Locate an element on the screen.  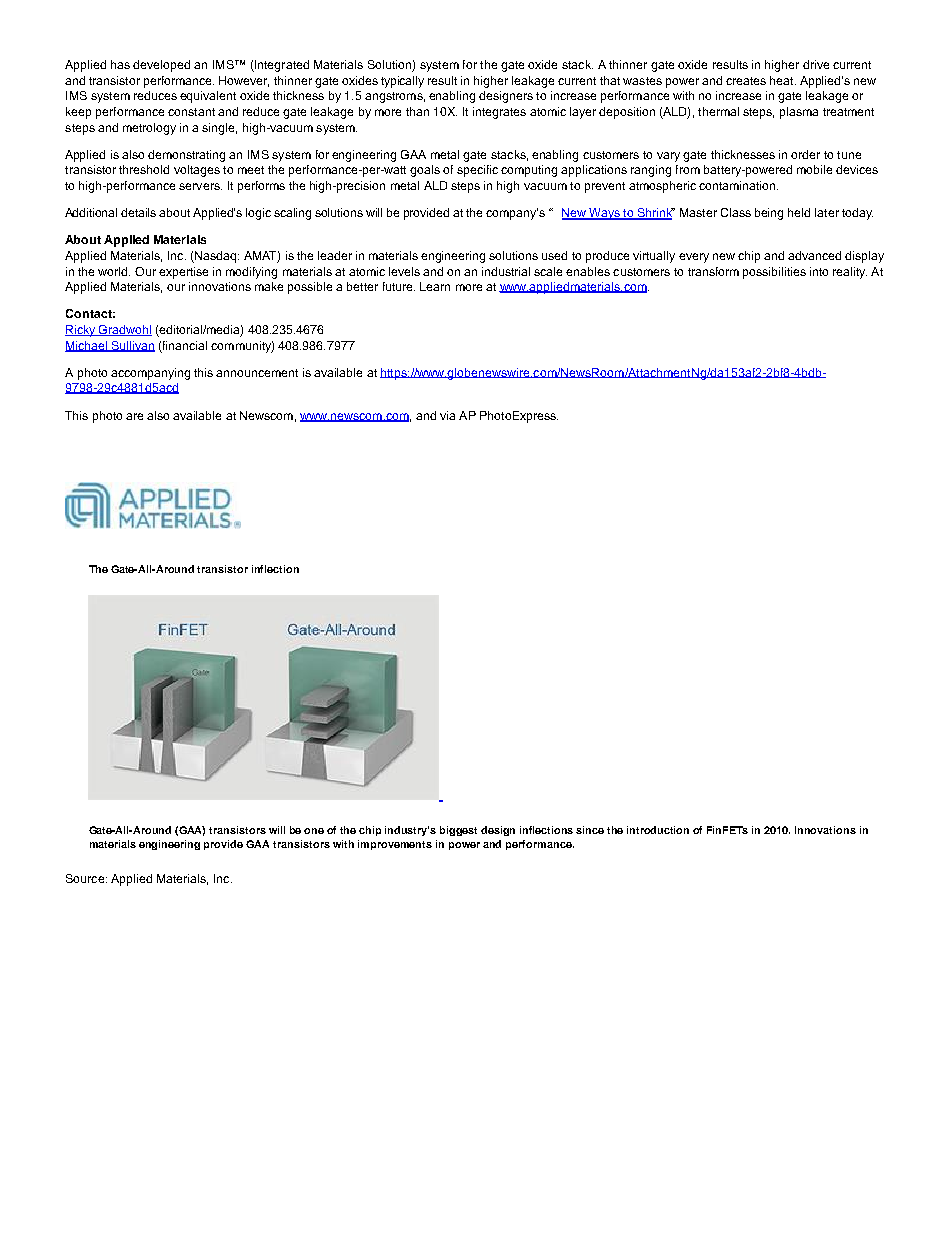
possibilities is located at coordinates (774, 273).
